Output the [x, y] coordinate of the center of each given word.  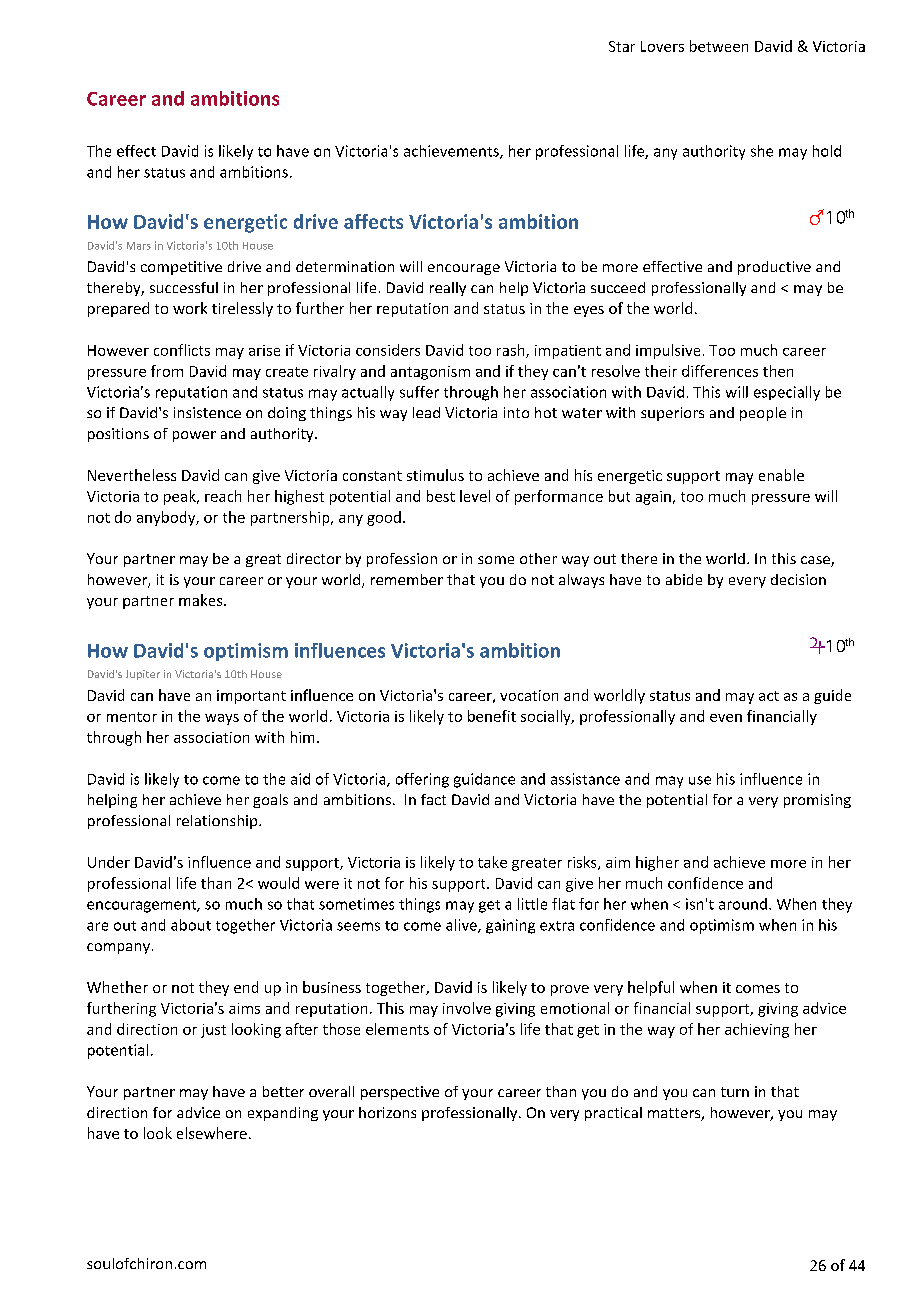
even [726, 718]
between [719, 46]
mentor [132, 717]
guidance [484, 780]
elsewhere [212, 1133]
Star [622, 46]
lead [426, 412]
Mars [139, 246]
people [763, 414]
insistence [207, 412]
